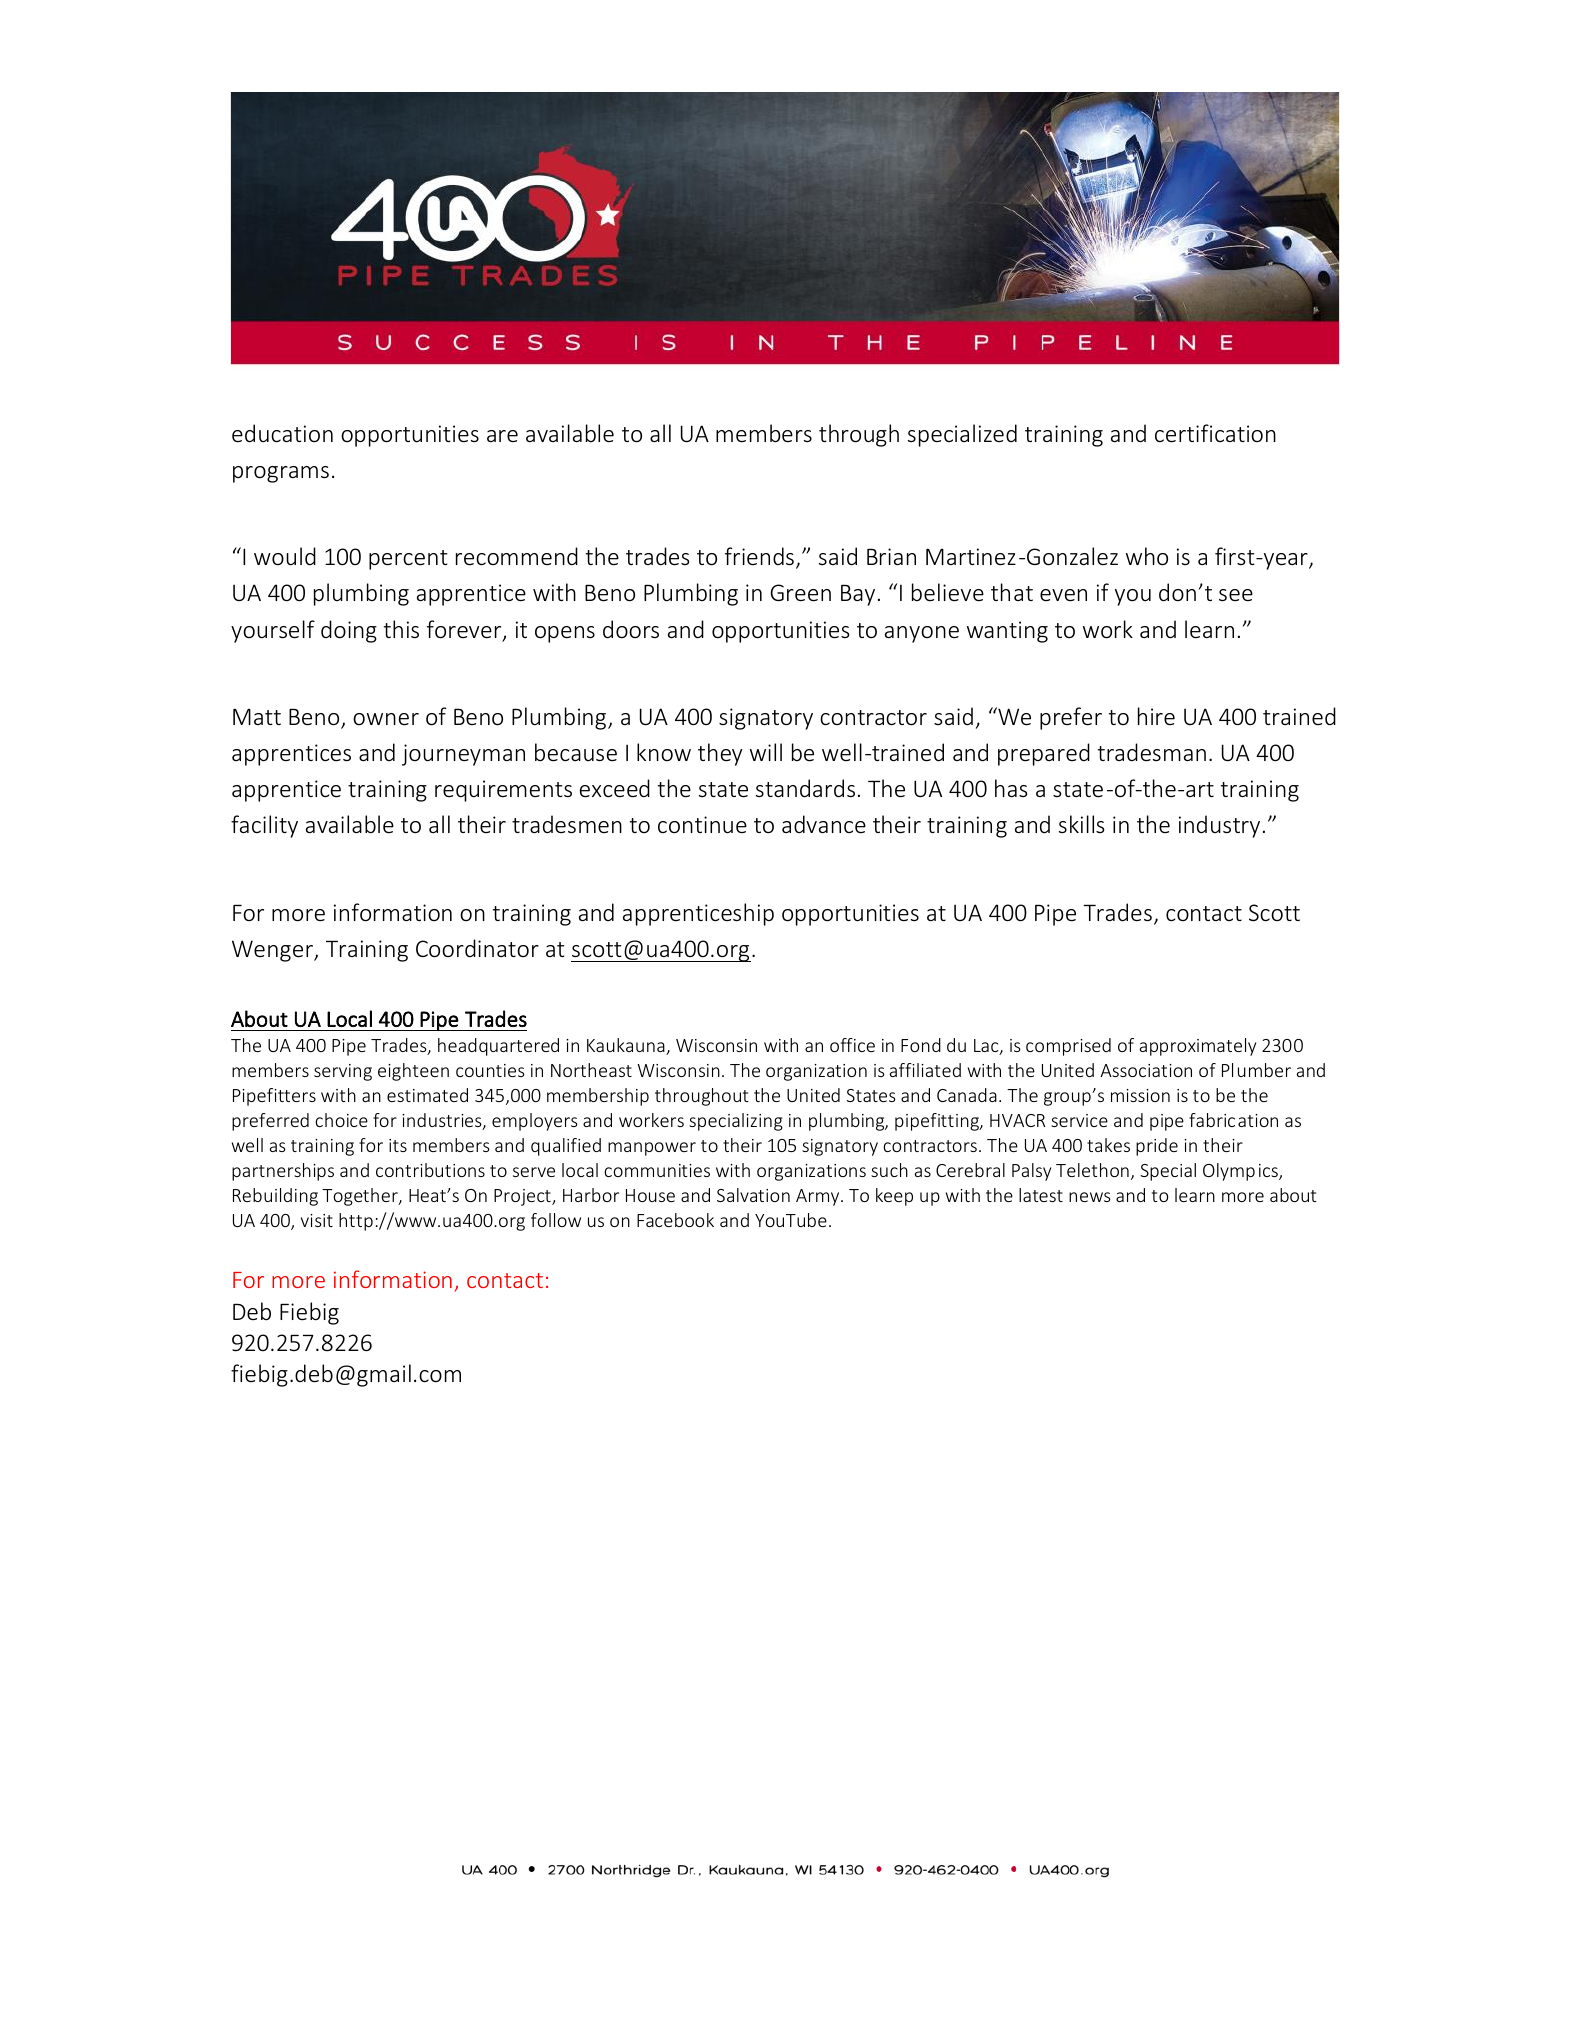 The image size is (1570, 2032). Describe the element at coordinates (759, 556) in the image. I see `friends` at that location.
